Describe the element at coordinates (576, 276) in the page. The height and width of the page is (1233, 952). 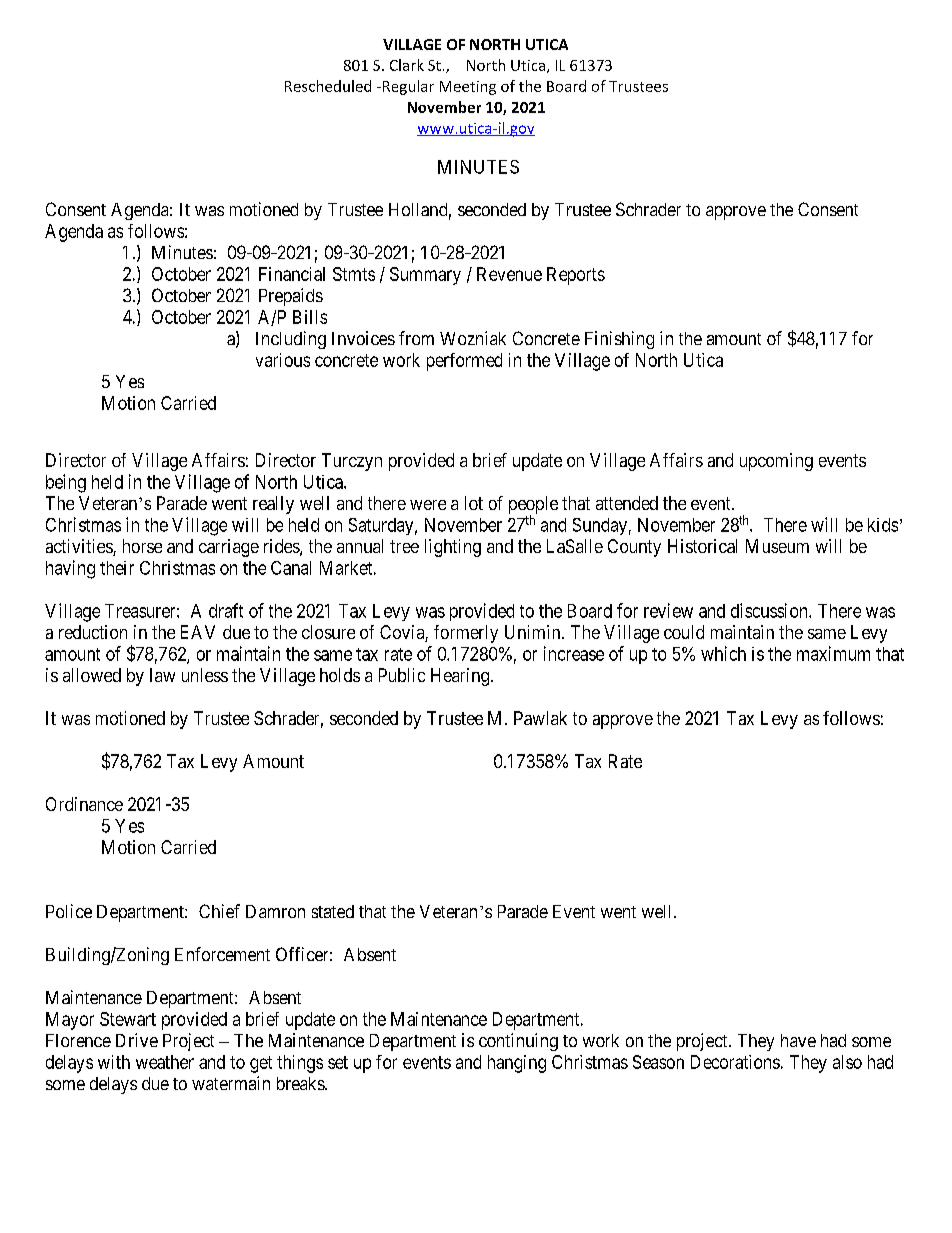
I see `Reports` at that location.
